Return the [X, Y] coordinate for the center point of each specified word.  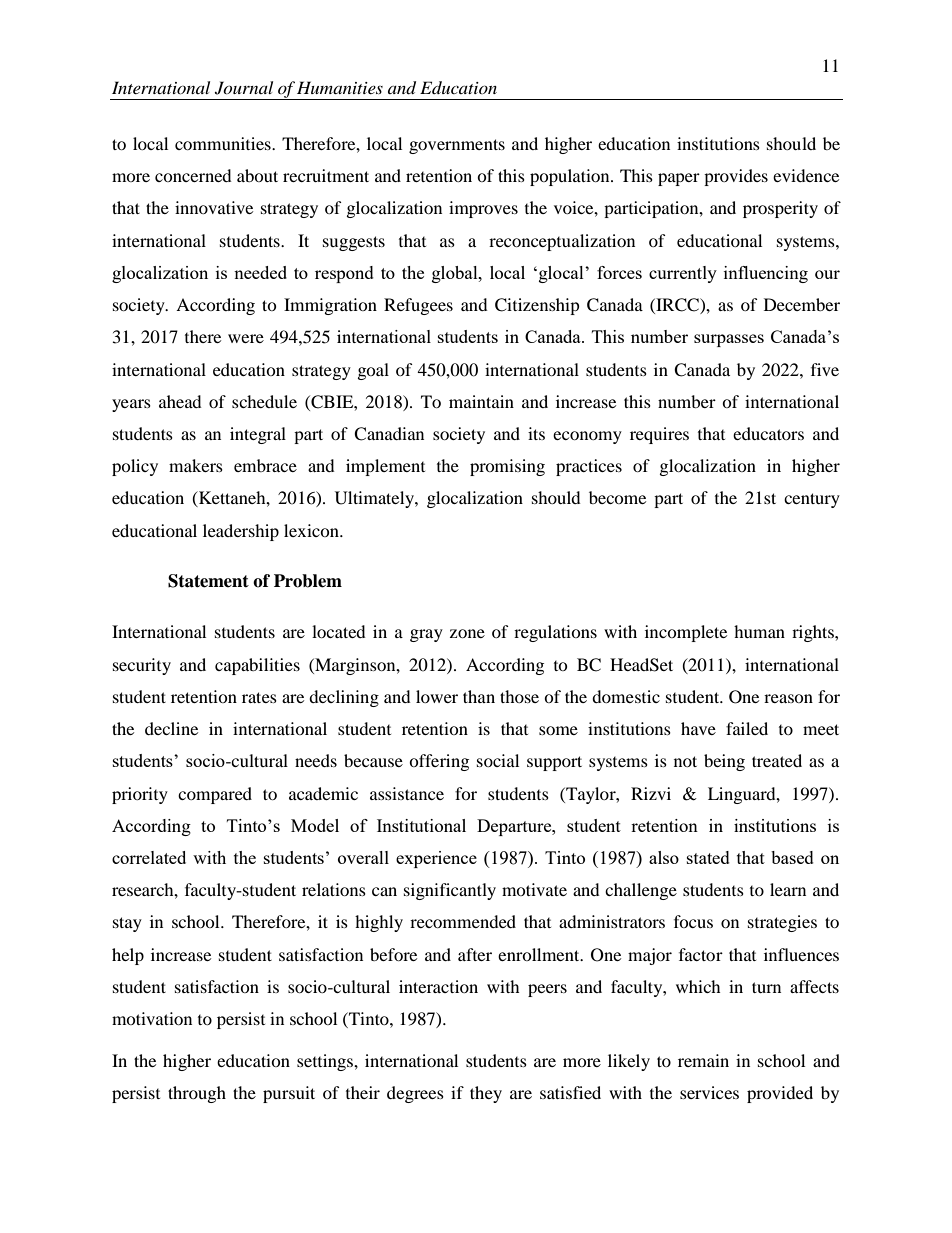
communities [224, 143]
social [498, 760]
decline [171, 728]
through [197, 1094]
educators [768, 433]
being [724, 762]
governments [457, 146]
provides [736, 177]
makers [196, 465]
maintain [481, 401]
